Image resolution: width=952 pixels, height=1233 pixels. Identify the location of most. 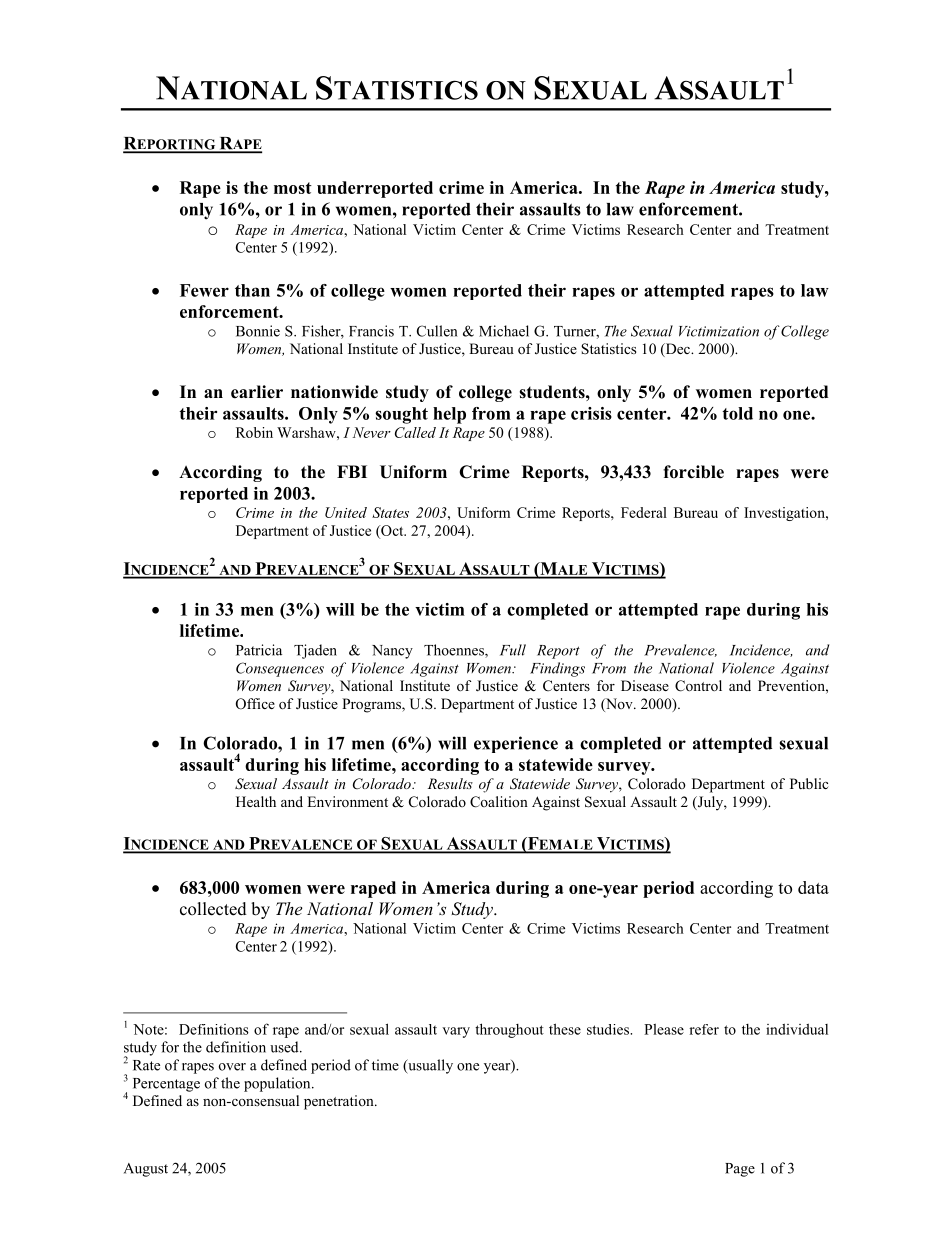
(293, 188).
